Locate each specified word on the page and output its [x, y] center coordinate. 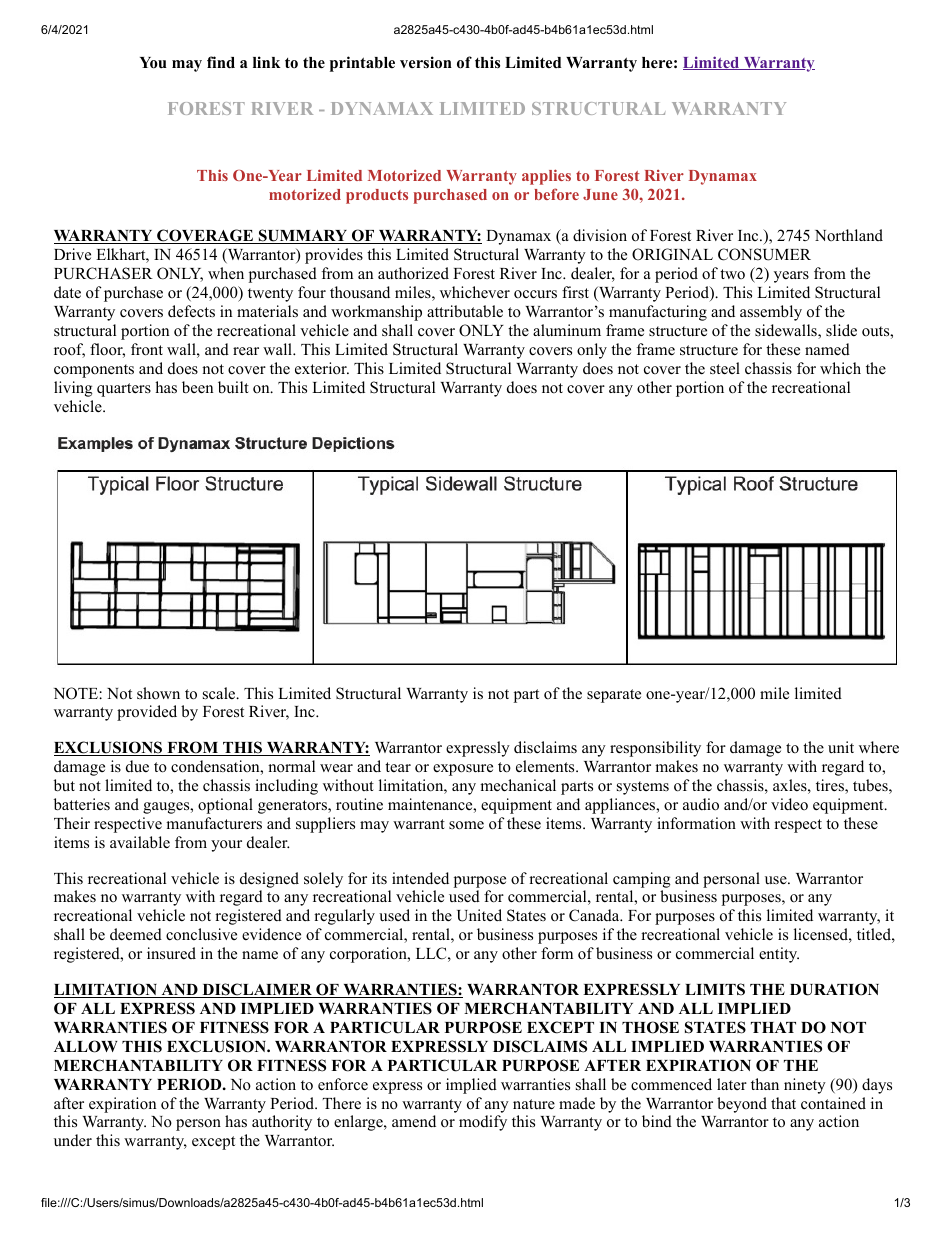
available [140, 842]
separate [614, 696]
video [789, 804]
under [73, 1140]
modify [483, 1123]
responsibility [655, 749]
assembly [771, 313]
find [221, 62]
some [466, 825]
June [600, 194]
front [147, 349]
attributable [465, 311]
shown [158, 693]
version [426, 62]
